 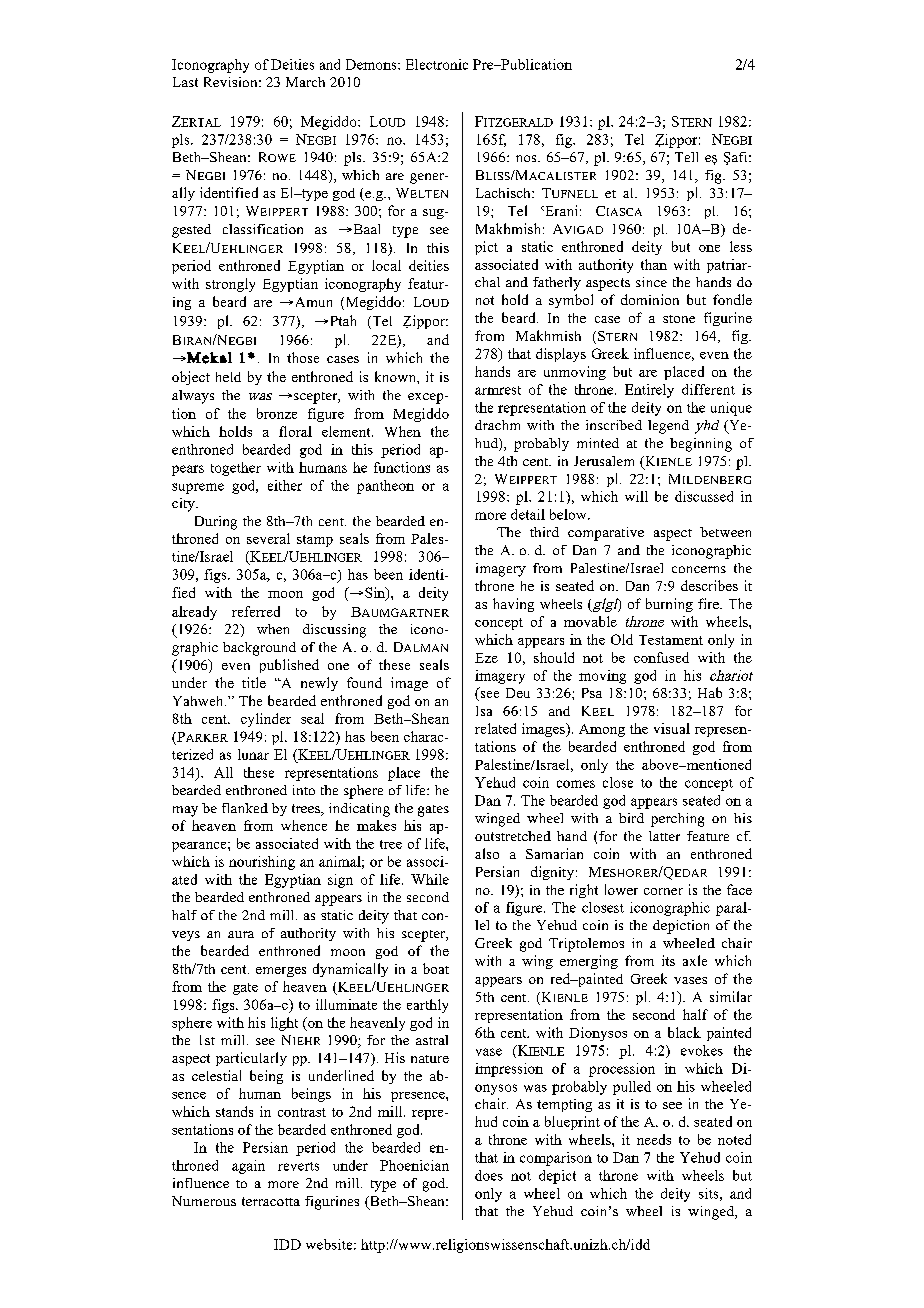 What do you see at coordinates (305, 82) in the screenshot?
I see `March` at bounding box center [305, 82].
